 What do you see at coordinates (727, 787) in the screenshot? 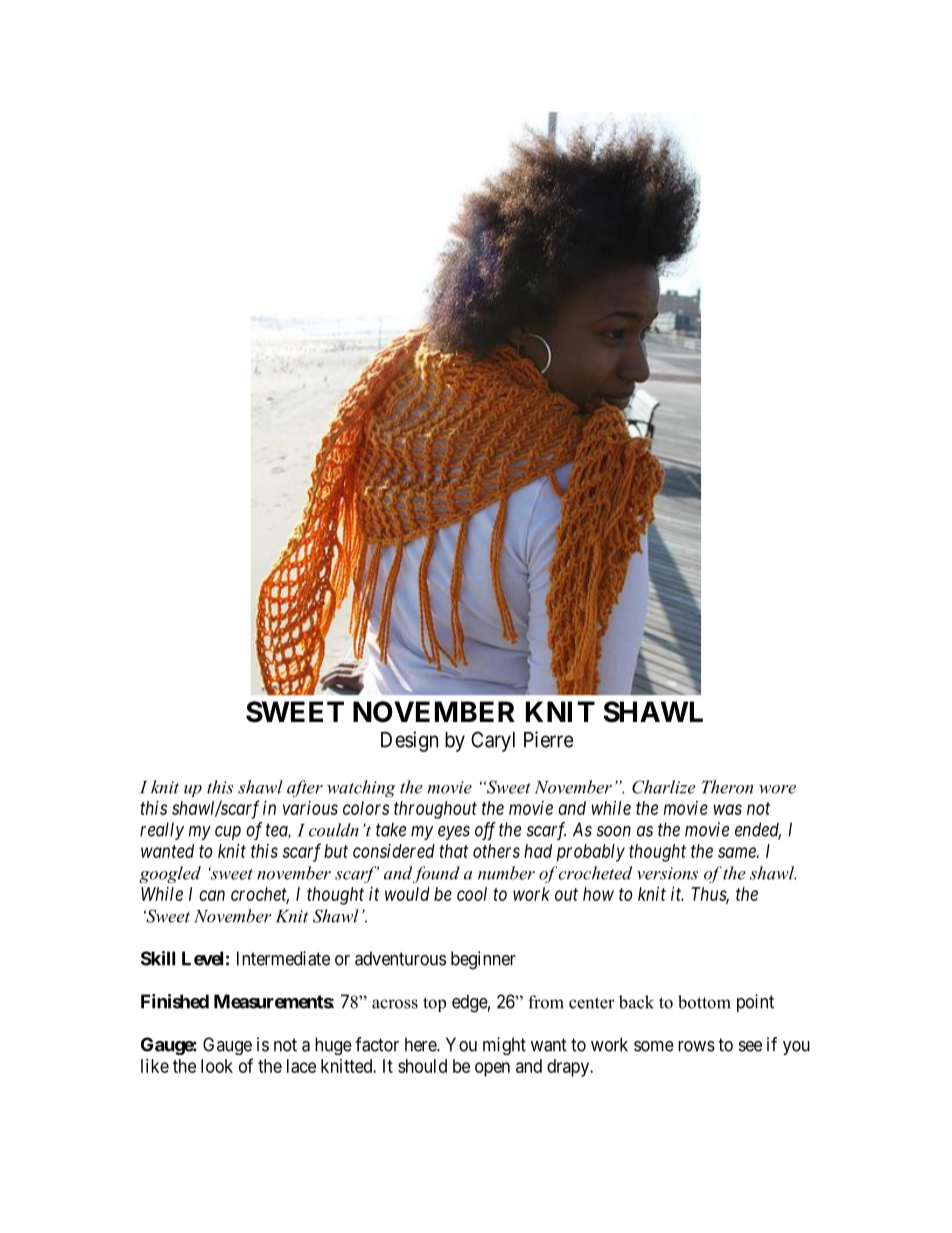
I see `Theron` at bounding box center [727, 787].
